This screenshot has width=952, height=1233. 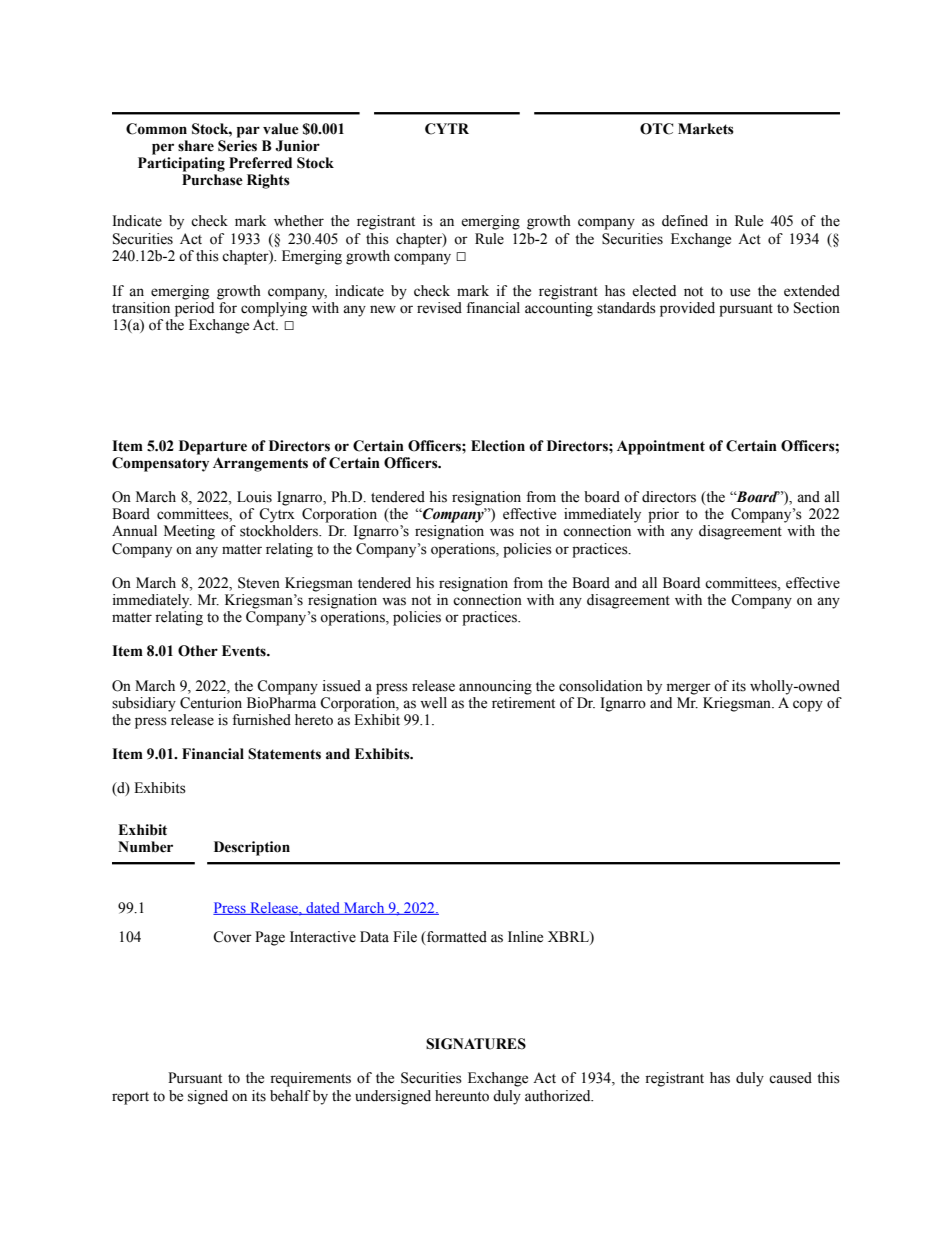 What do you see at coordinates (656, 129) in the screenshot?
I see `OTC` at bounding box center [656, 129].
